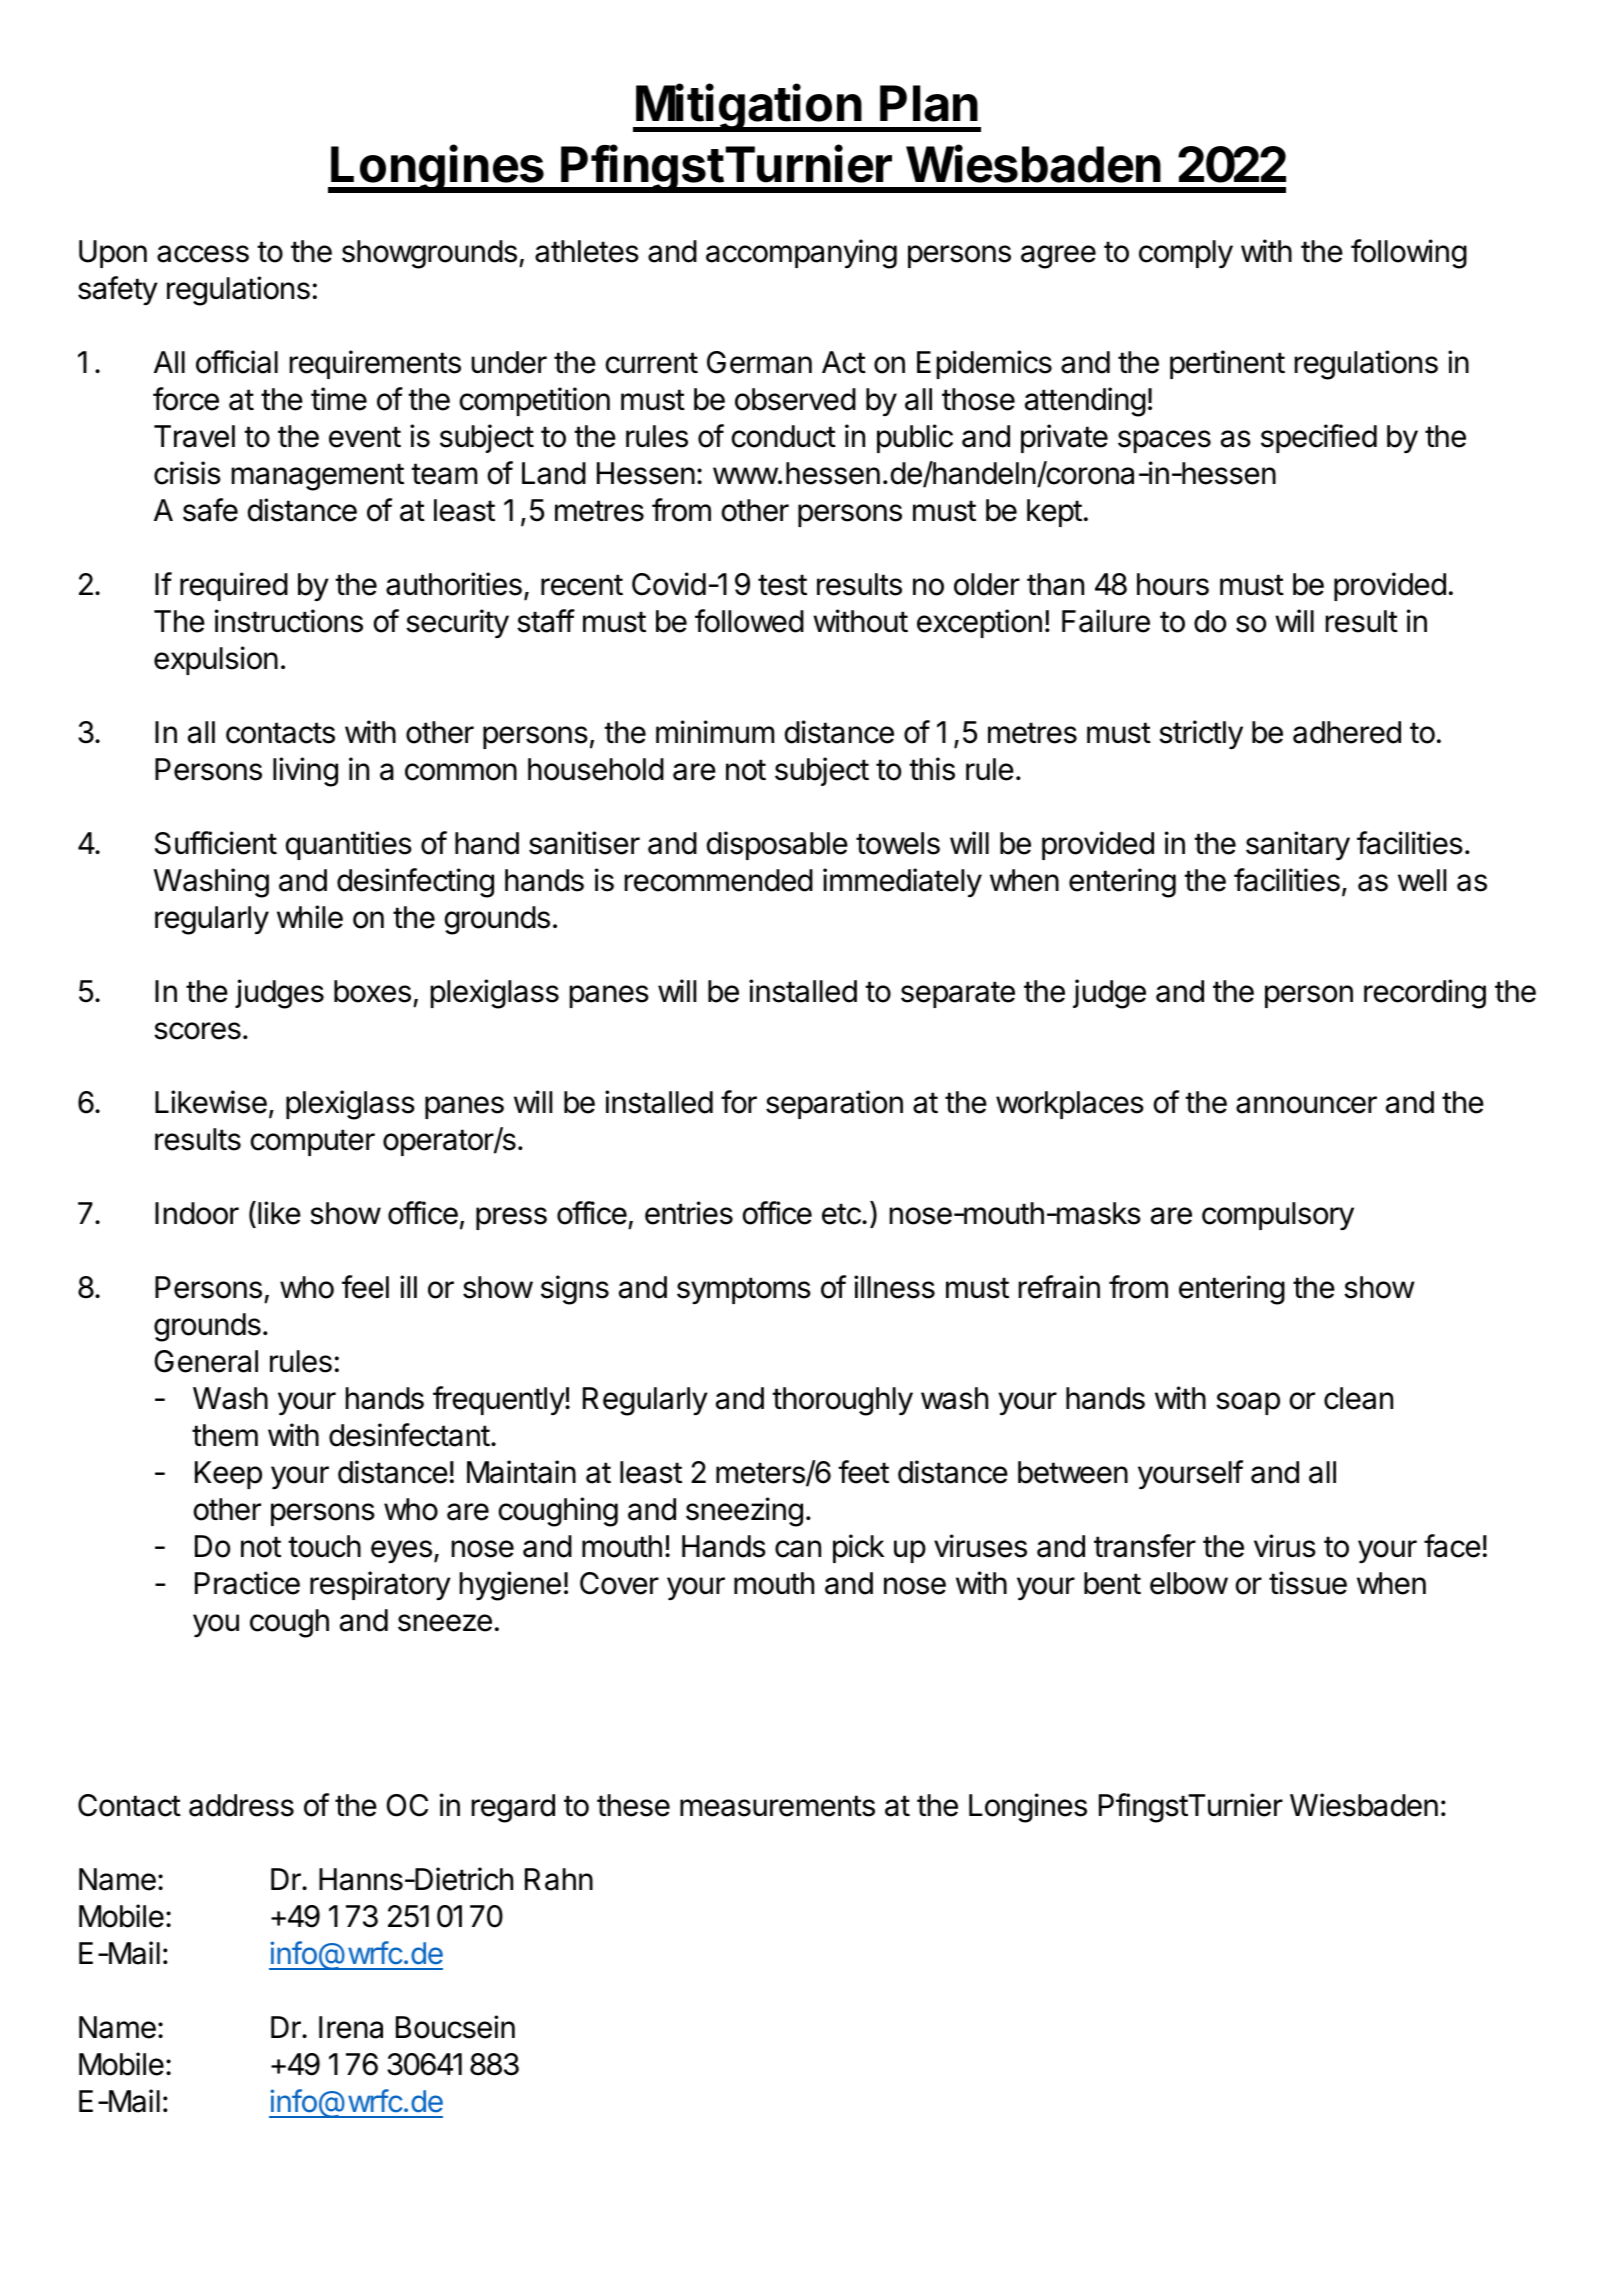  I want to click on announcer, so click(1306, 1105).
